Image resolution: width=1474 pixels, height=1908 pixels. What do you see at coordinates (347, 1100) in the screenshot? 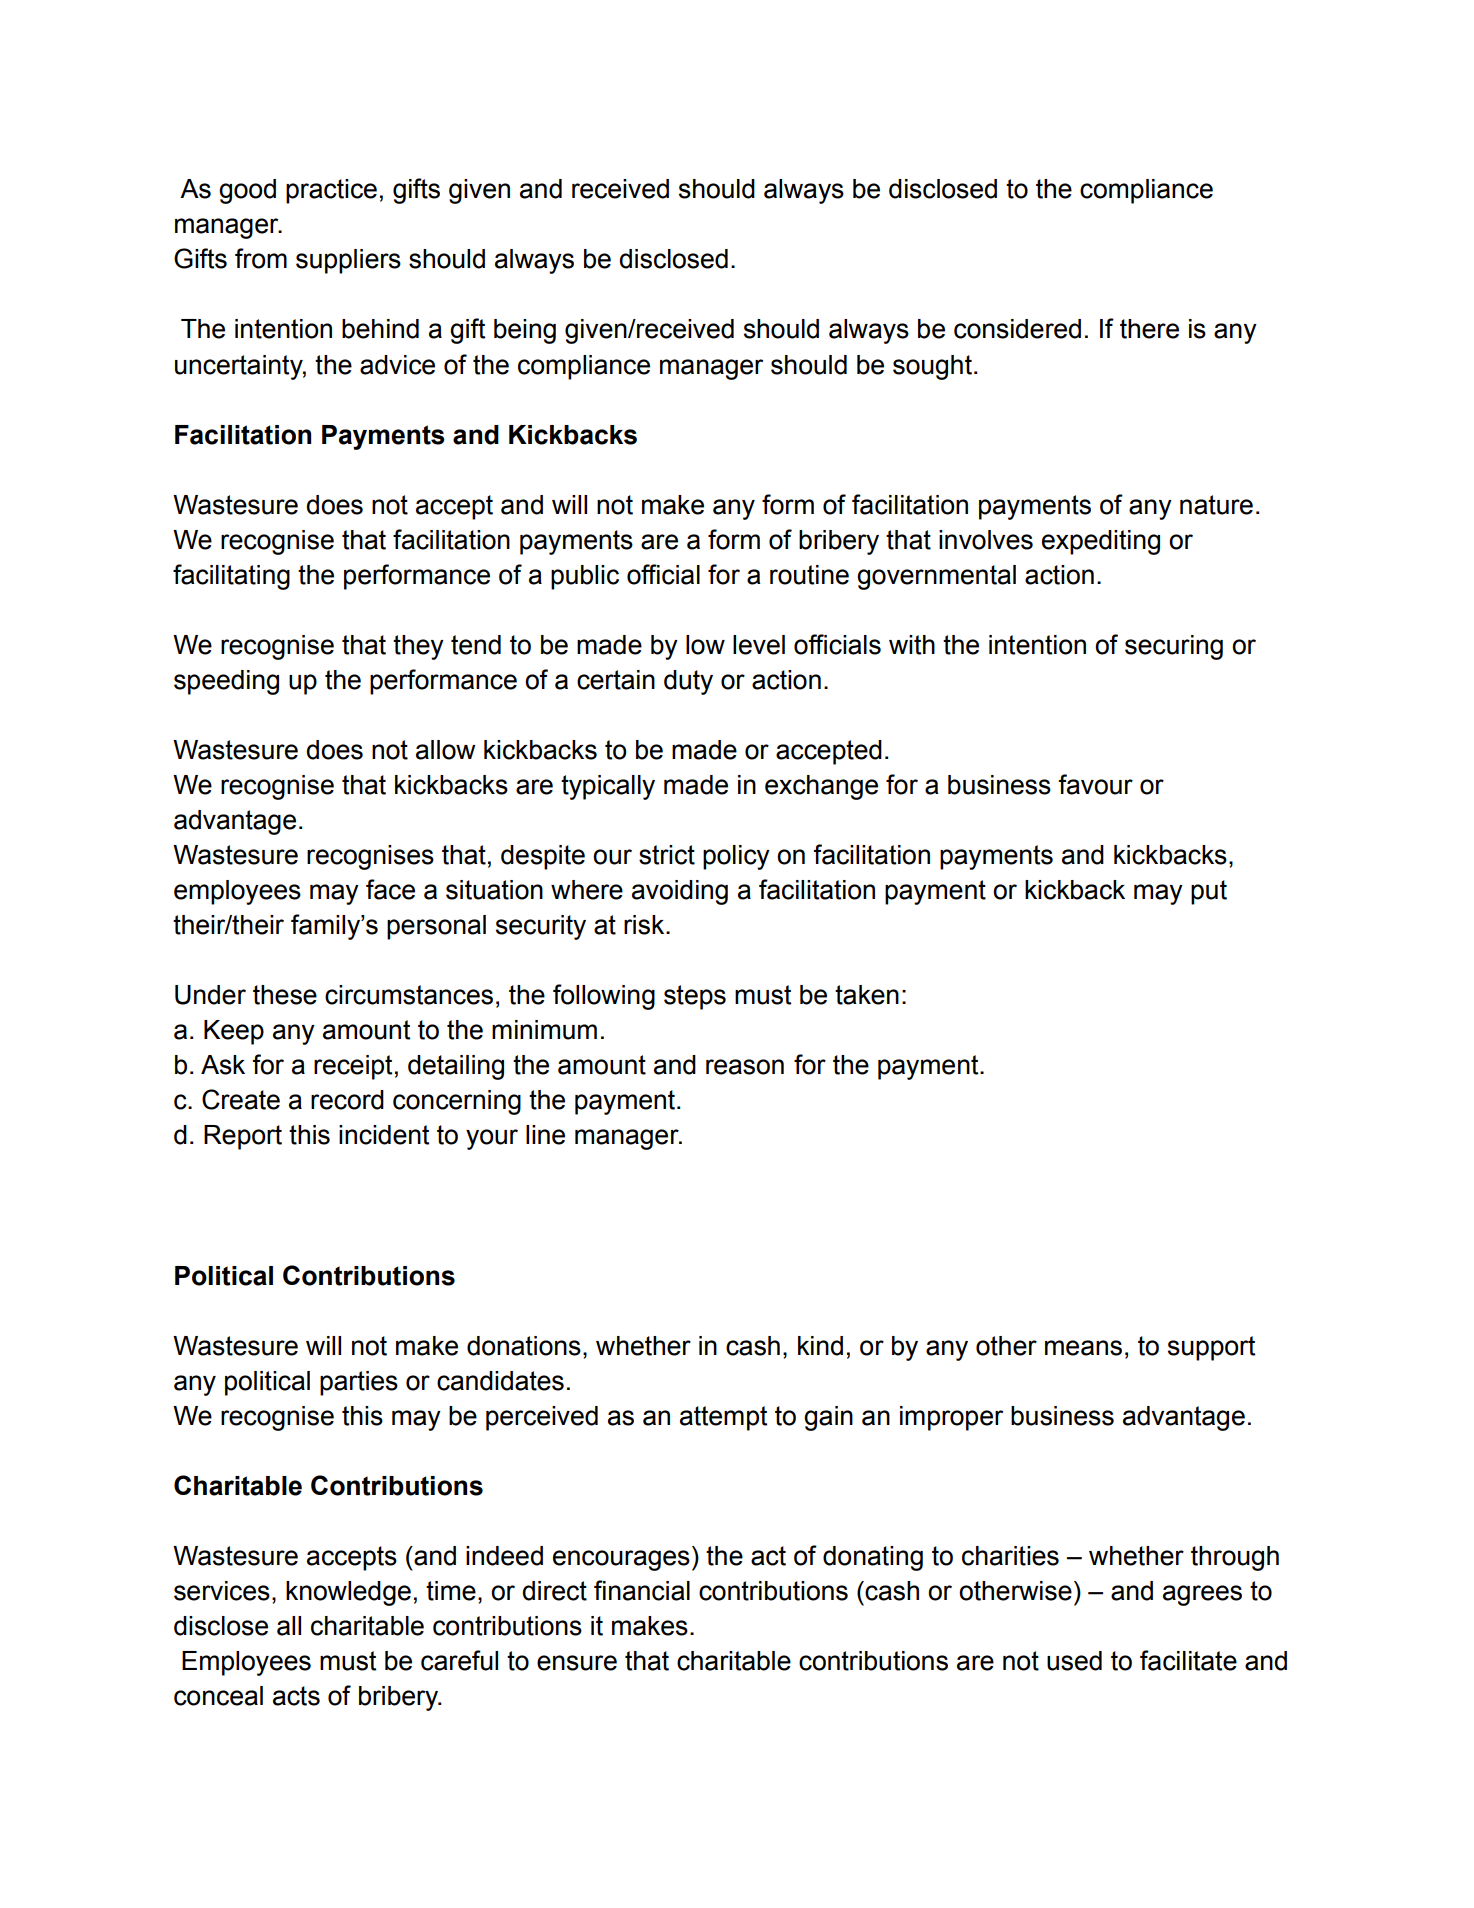
I see `record` at bounding box center [347, 1100].
